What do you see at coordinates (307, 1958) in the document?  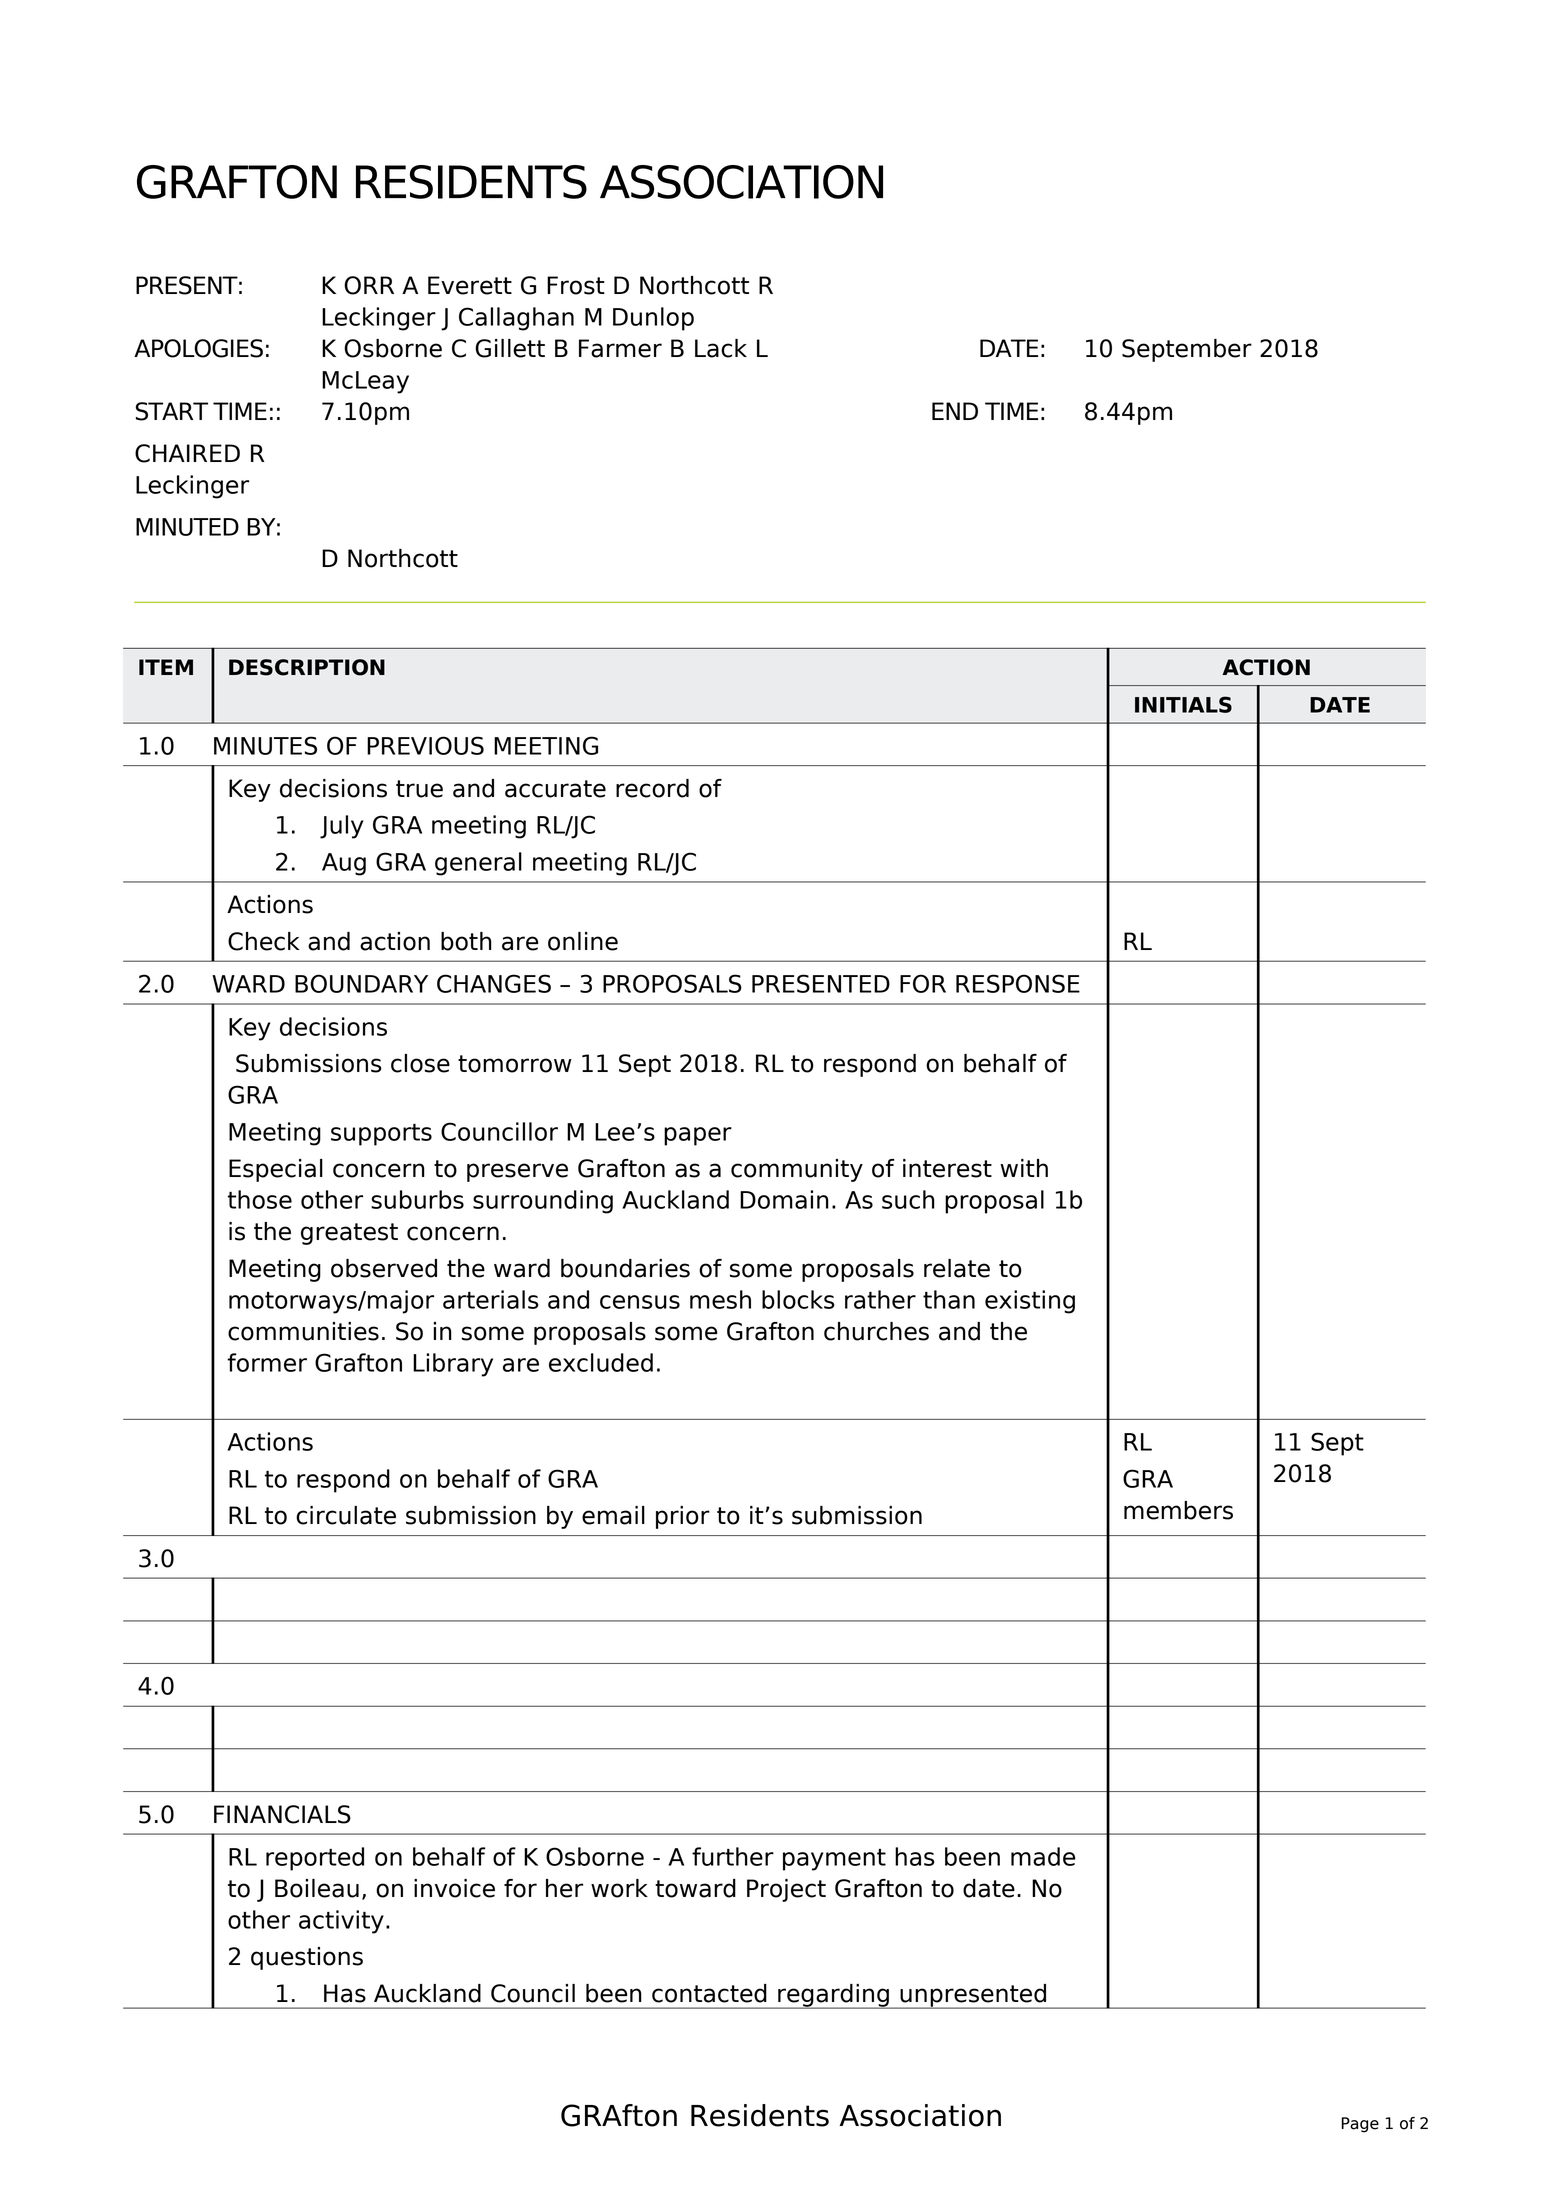 I see `questions` at bounding box center [307, 1958].
